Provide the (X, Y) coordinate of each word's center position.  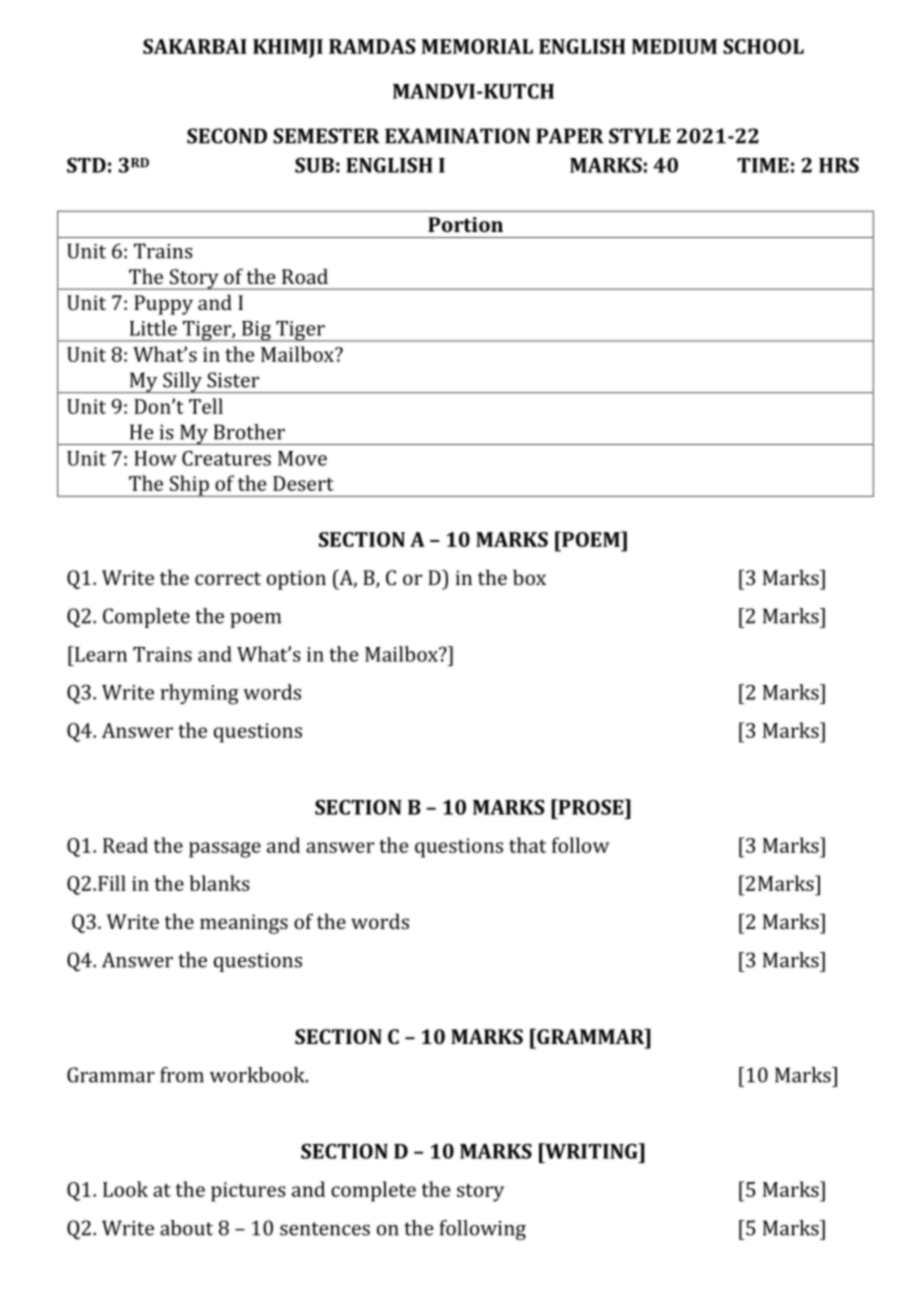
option (296, 580)
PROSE (591, 807)
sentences (325, 1229)
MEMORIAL (477, 46)
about (186, 1228)
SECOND (227, 136)
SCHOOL (763, 46)
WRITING (591, 1151)
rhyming (199, 694)
